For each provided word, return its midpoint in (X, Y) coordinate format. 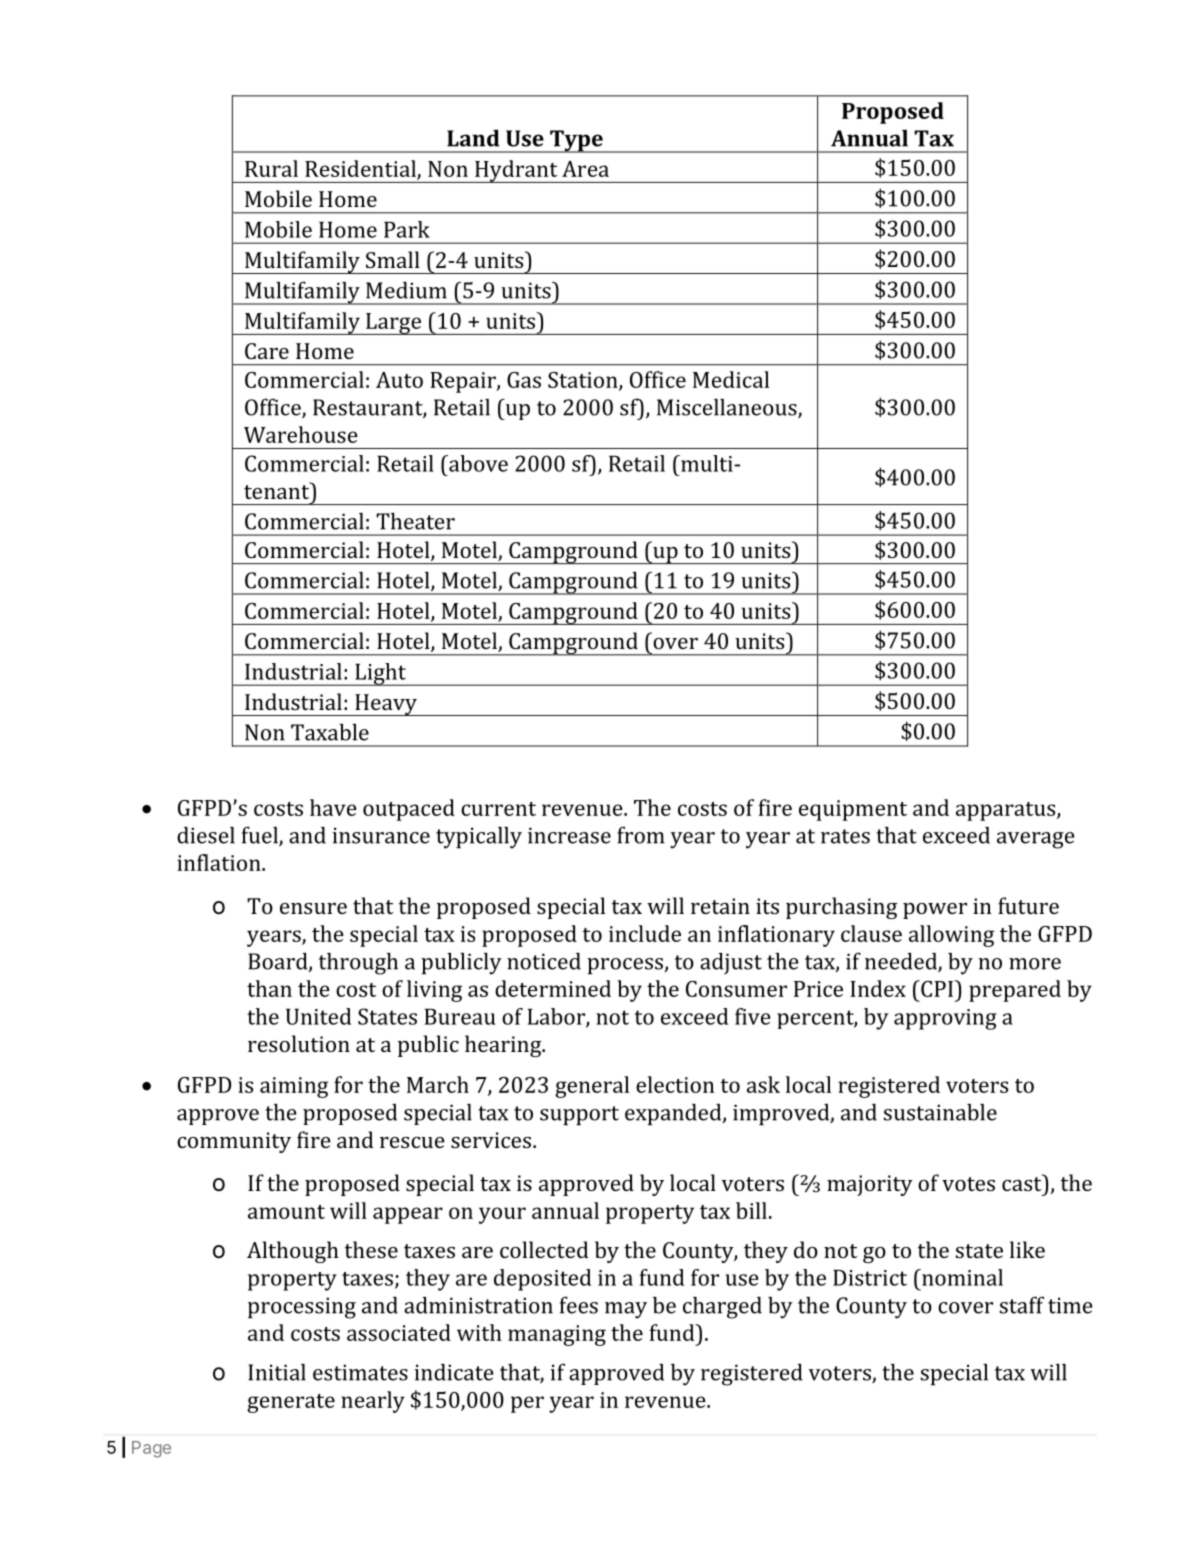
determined (553, 988)
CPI (936, 988)
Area (585, 169)
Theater (415, 521)
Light (380, 674)
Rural (271, 168)
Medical (731, 379)
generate (291, 1403)
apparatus (1007, 811)
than (269, 988)
